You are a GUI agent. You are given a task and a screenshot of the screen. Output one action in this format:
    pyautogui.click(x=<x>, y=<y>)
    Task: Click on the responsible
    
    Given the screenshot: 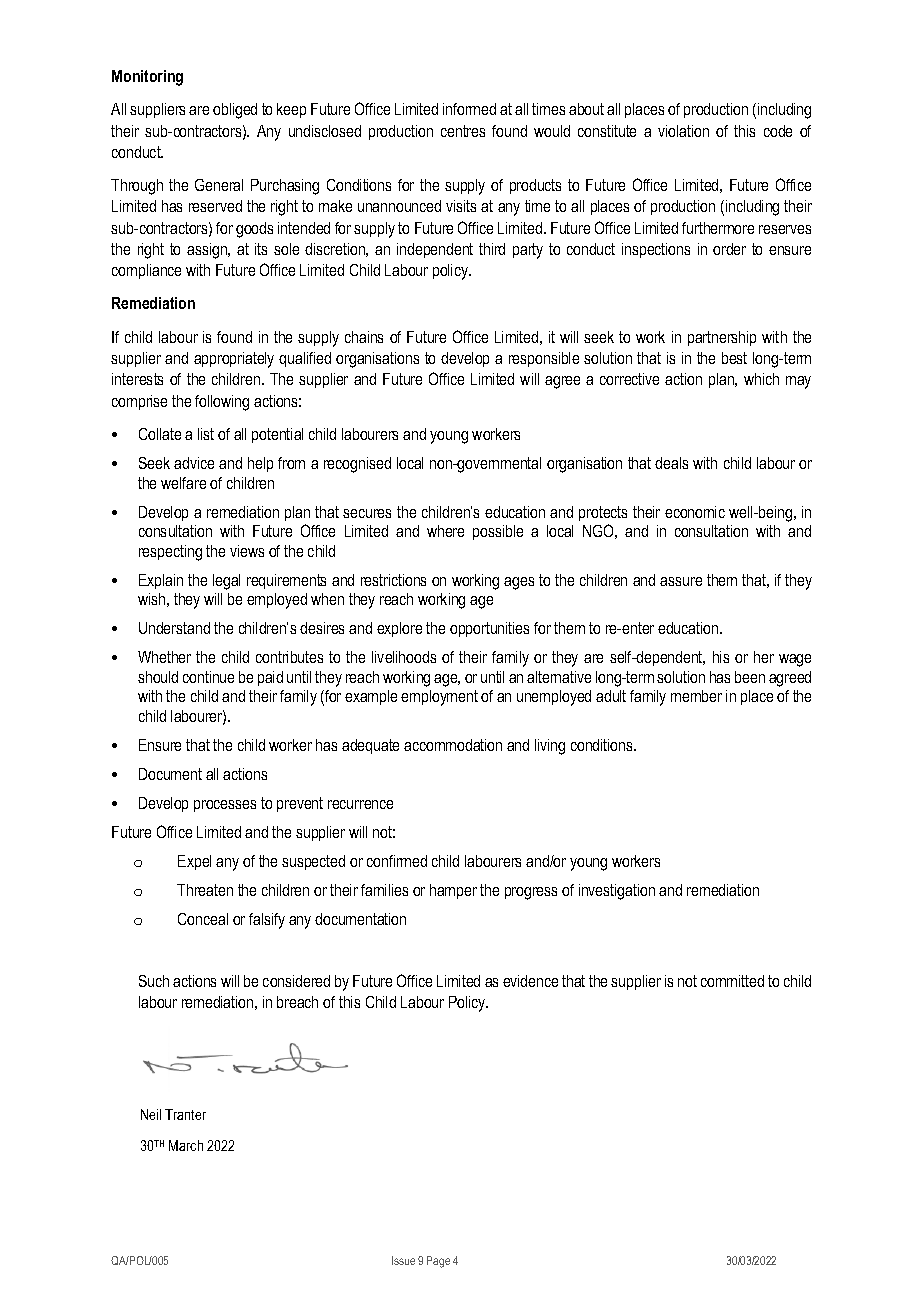 What is the action you would take?
    pyautogui.click(x=544, y=359)
